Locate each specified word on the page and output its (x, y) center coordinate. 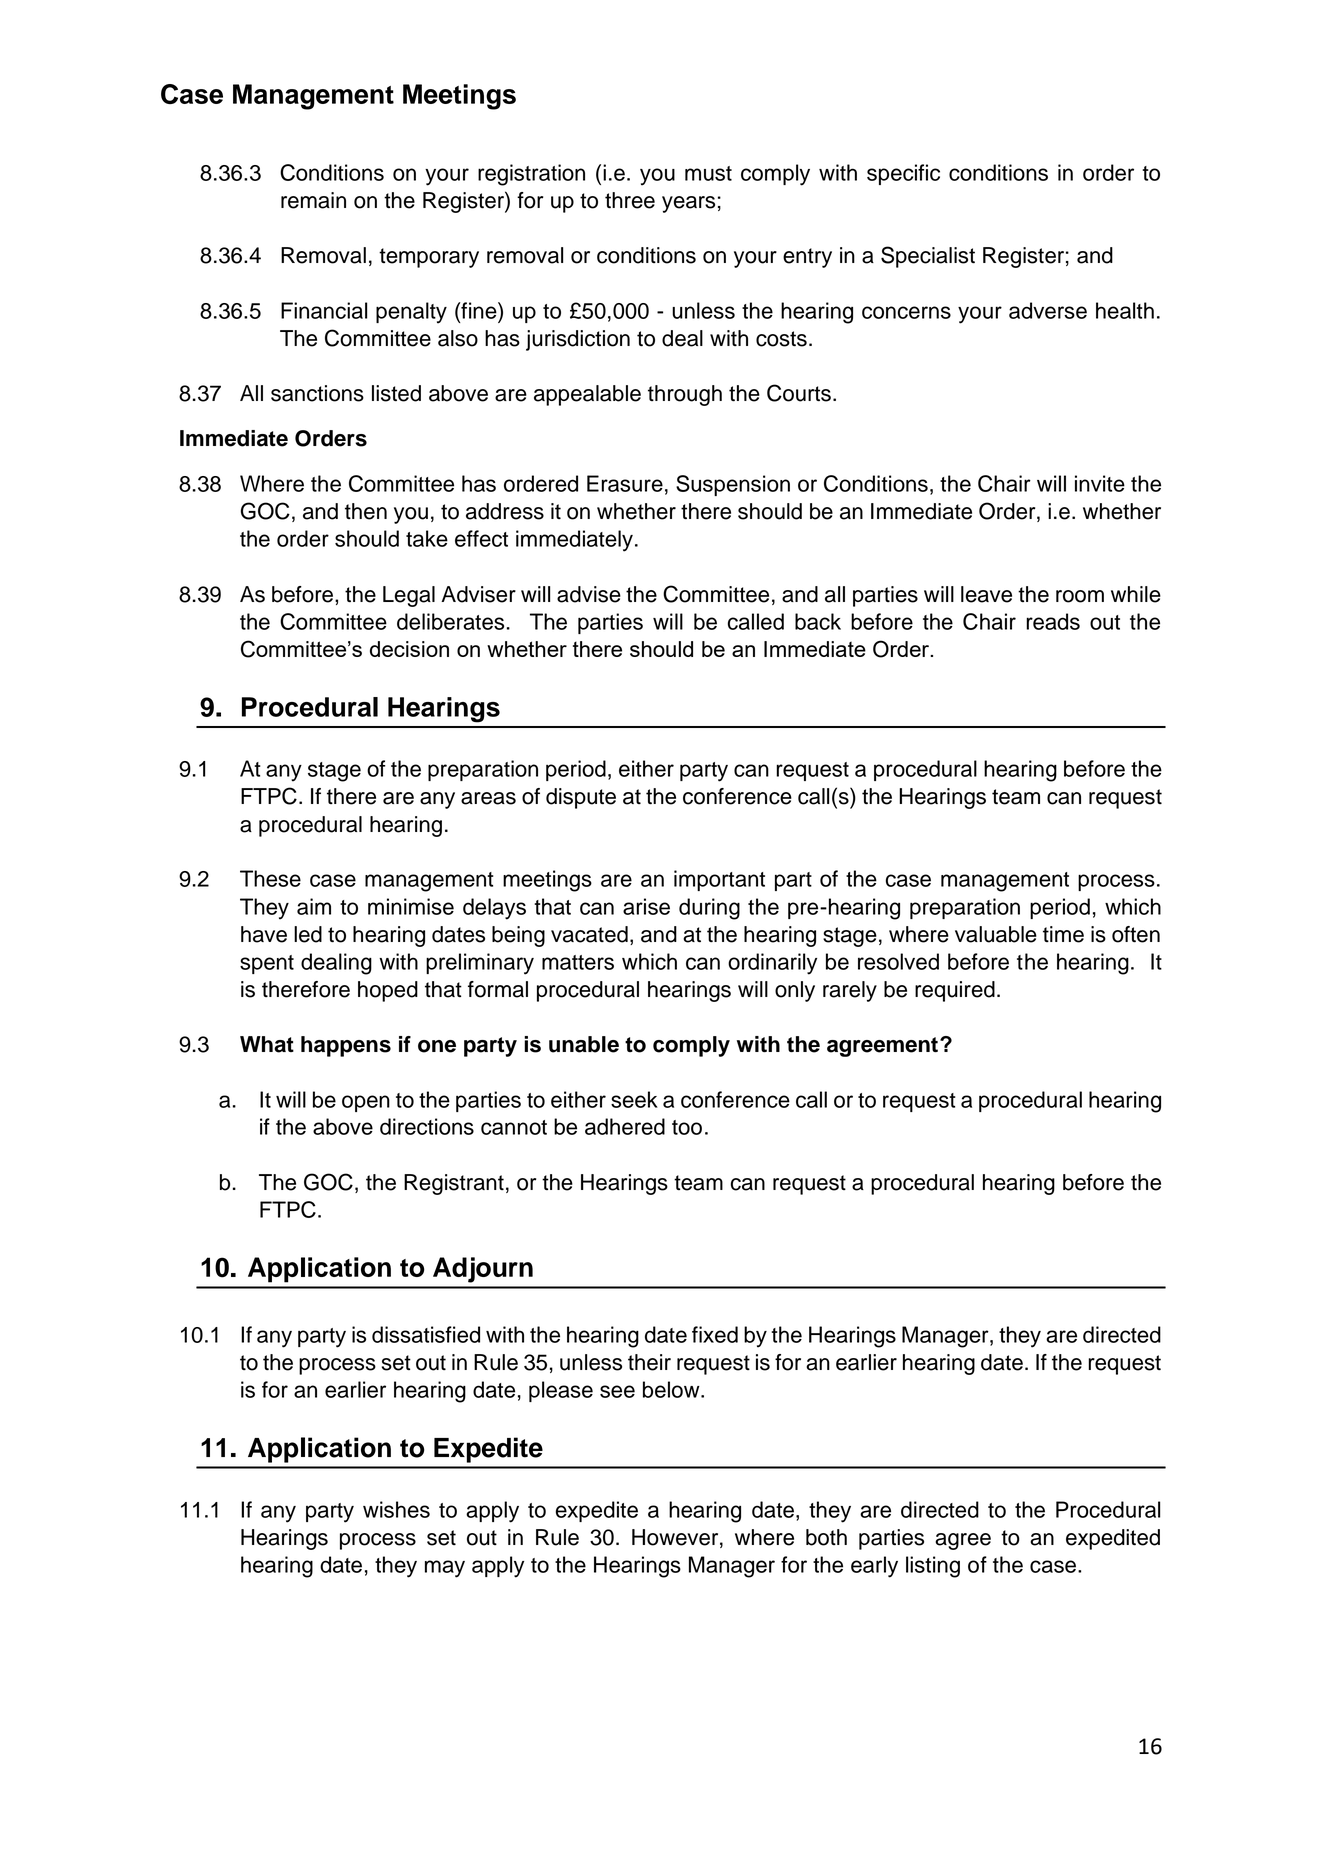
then (366, 511)
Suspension (733, 485)
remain (313, 200)
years (688, 204)
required (955, 991)
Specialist (928, 257)
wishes (396, 1509)
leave (986, 594)
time (1063, 934)
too (687, 1127)
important (719, 880)
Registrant (454, 1184)
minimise (411, 906)
